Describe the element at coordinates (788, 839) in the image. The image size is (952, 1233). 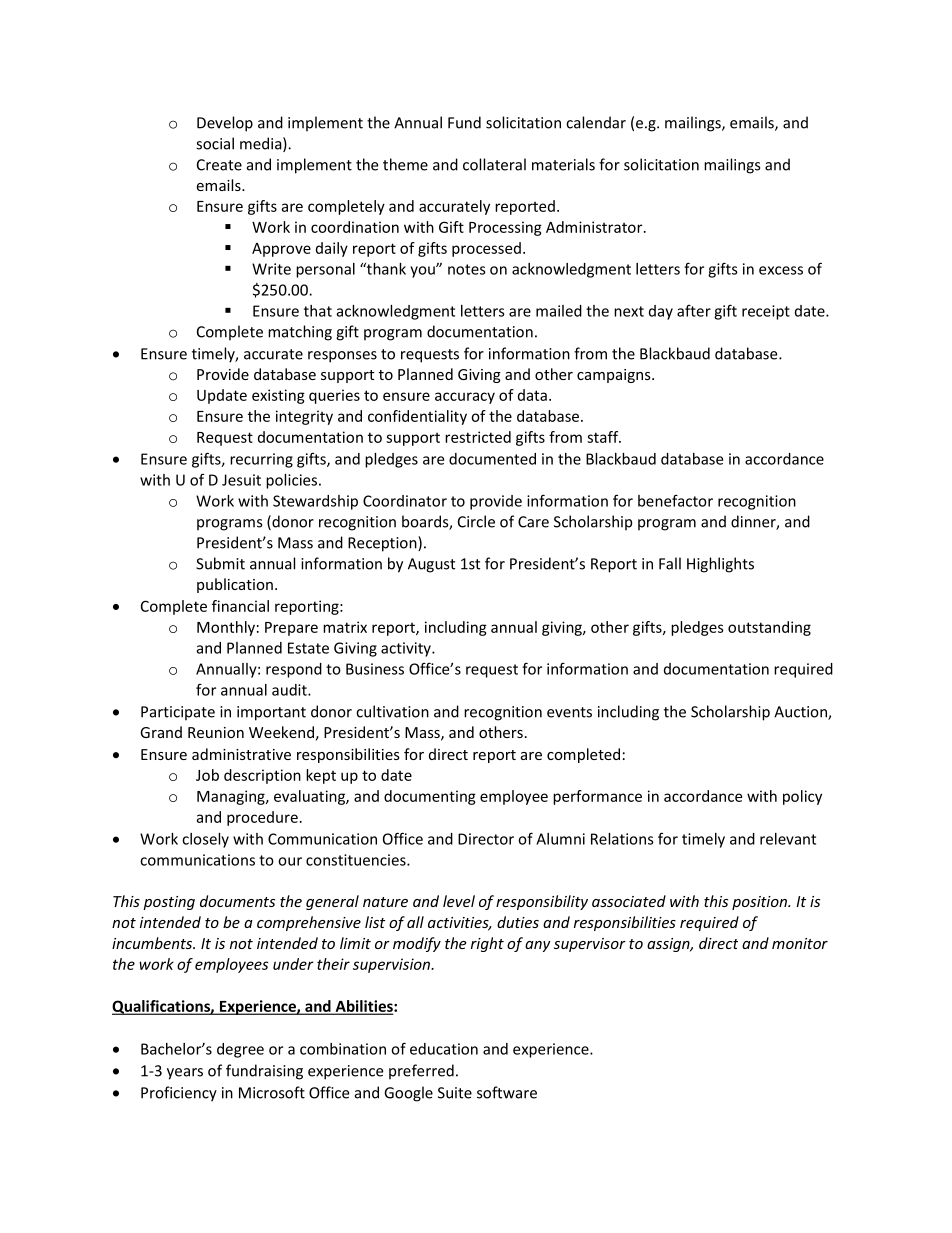
I see `relevant` at that location.
